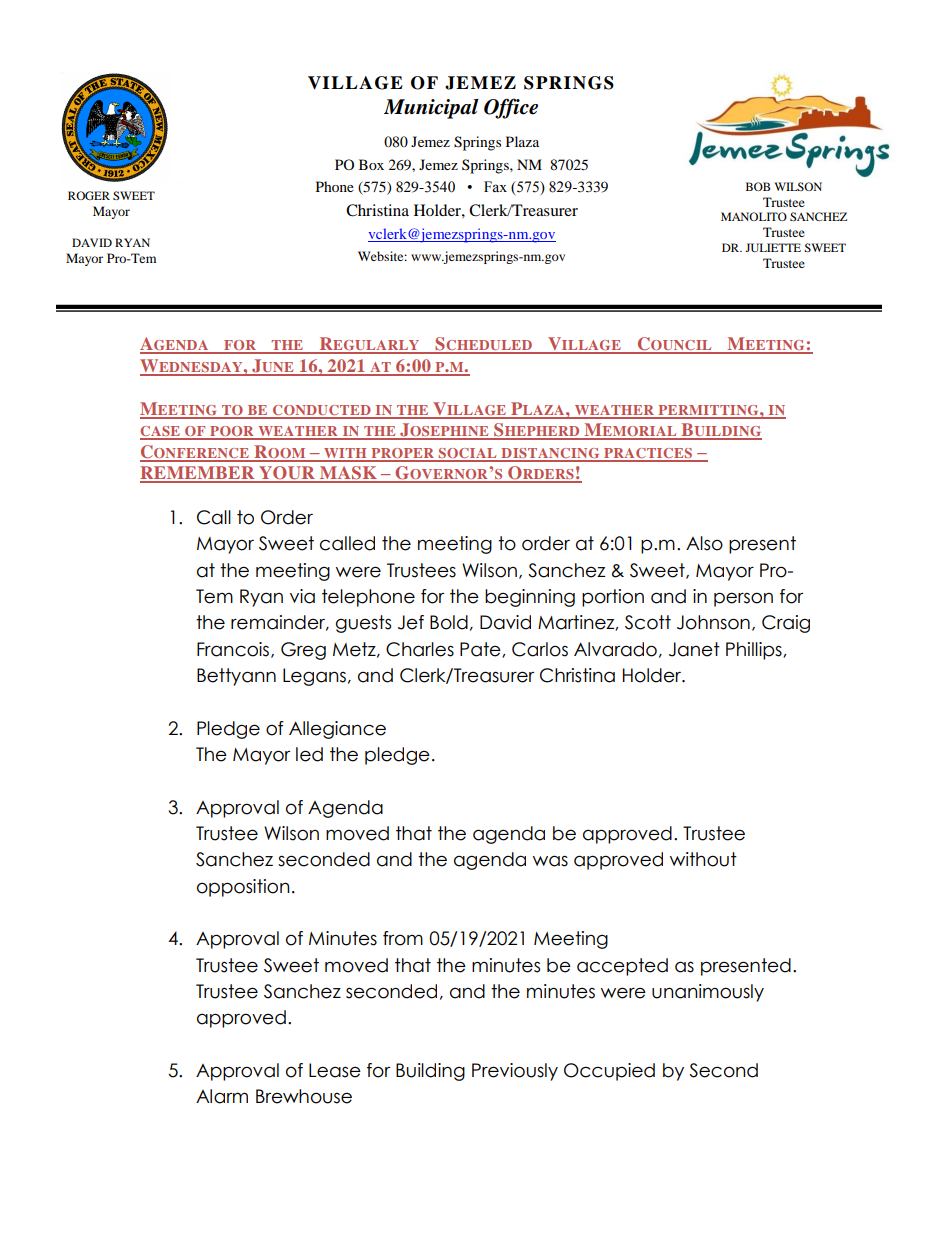 The image size is (952, 1233). Describe the element at coordinates (713, 622) in the screenshot. I see `Johnson` at that location.
